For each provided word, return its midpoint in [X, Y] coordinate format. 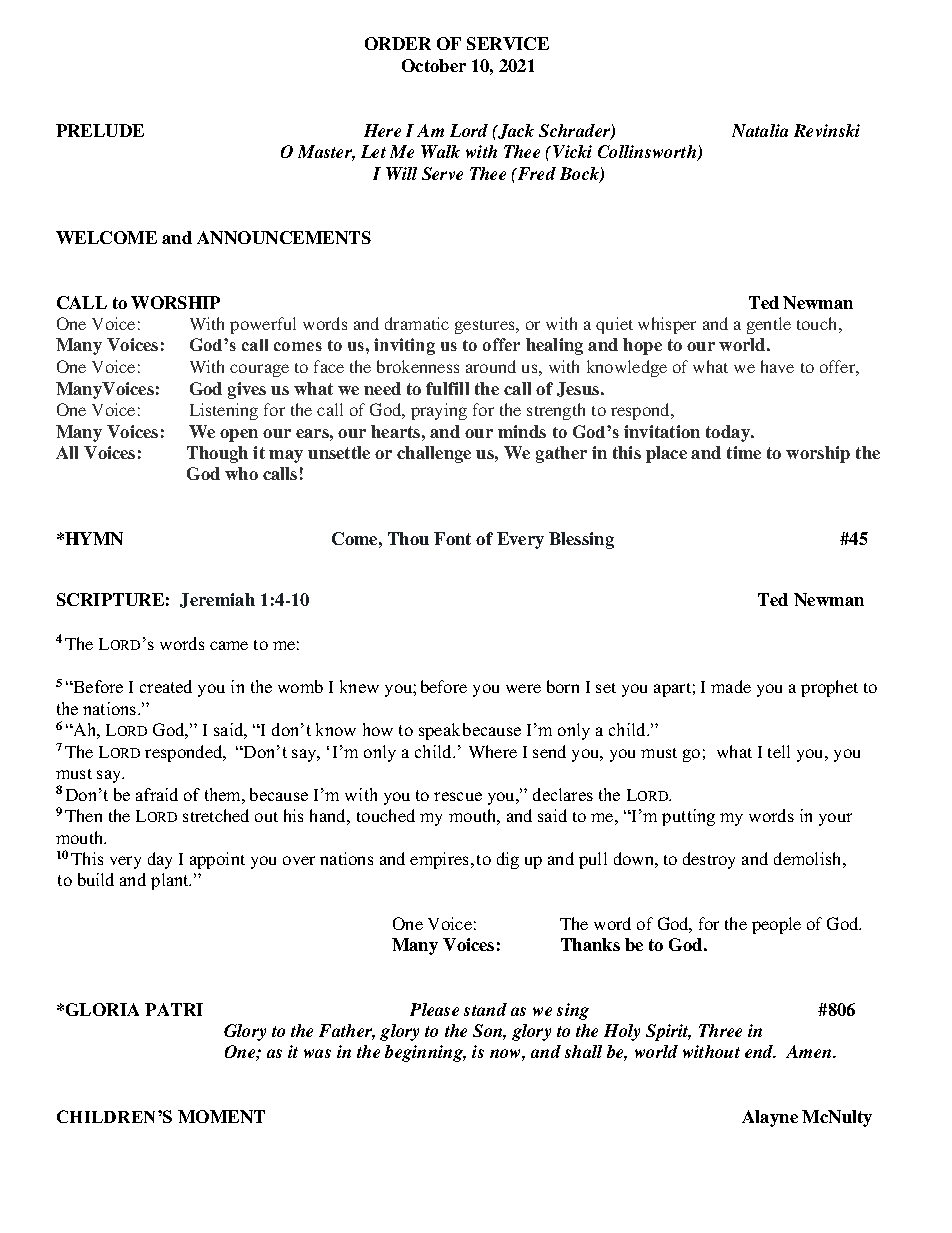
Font [452, 538]
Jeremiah [217, 600]
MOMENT [221, 1116]
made [731, 686]
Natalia [760, 130]
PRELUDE [100, 130]
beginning [425, 1053]
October [434, 65]
